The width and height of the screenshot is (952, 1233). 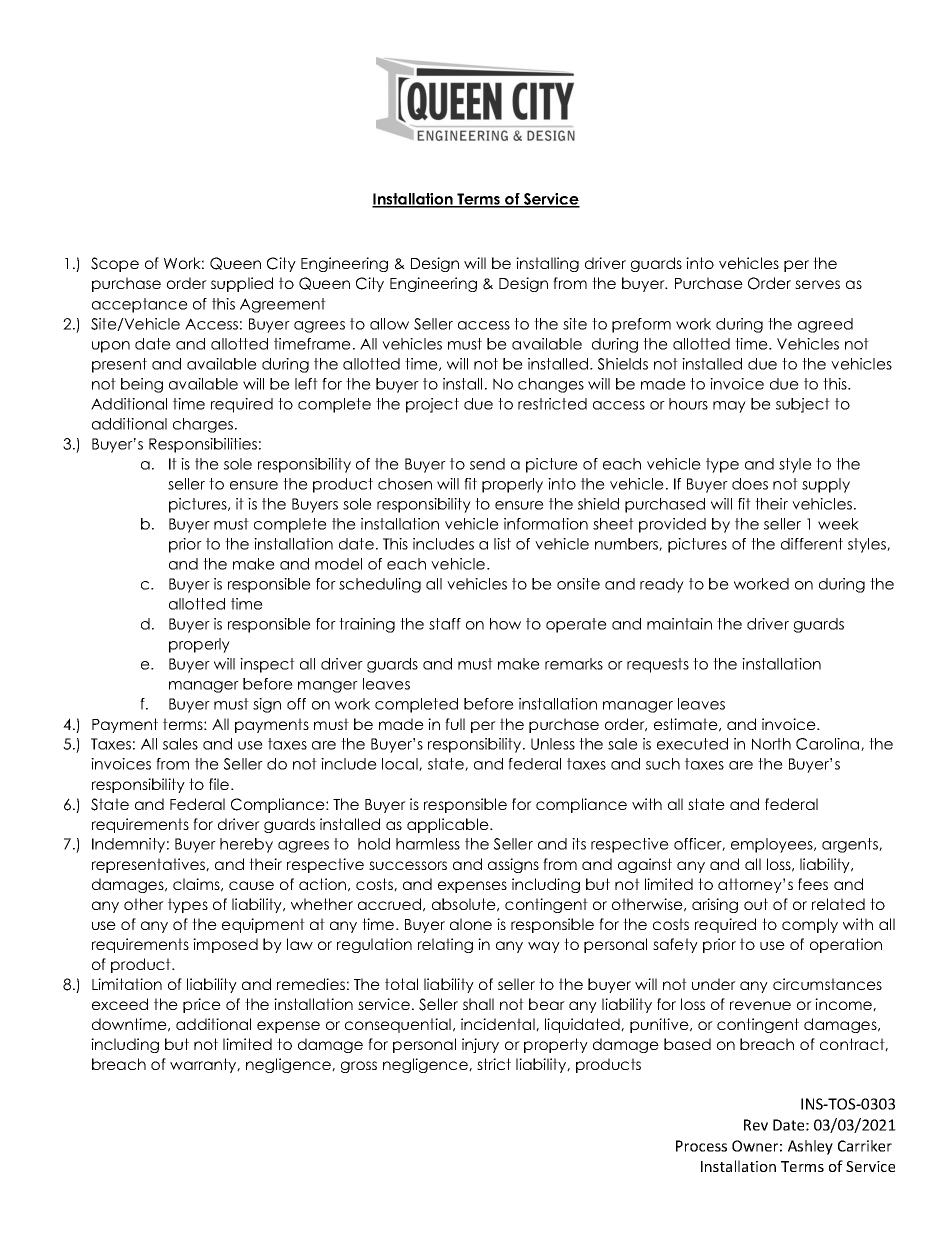 I want to click on inspect, so click(x=267, y=665).
